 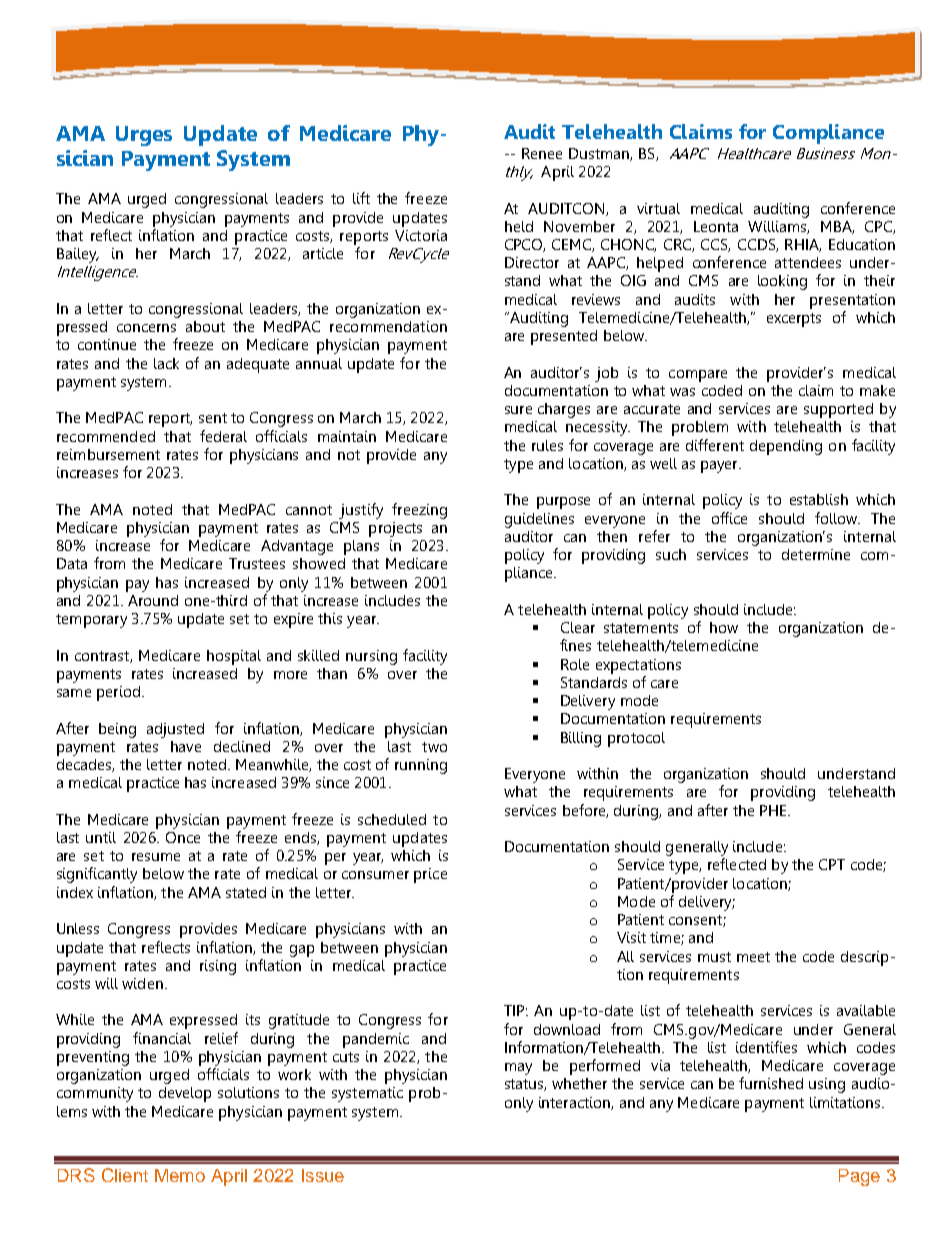 What do you see at coordinates (859, 1177) in the screenshot?
I see `Page` at bounding box center [859, 1177].
